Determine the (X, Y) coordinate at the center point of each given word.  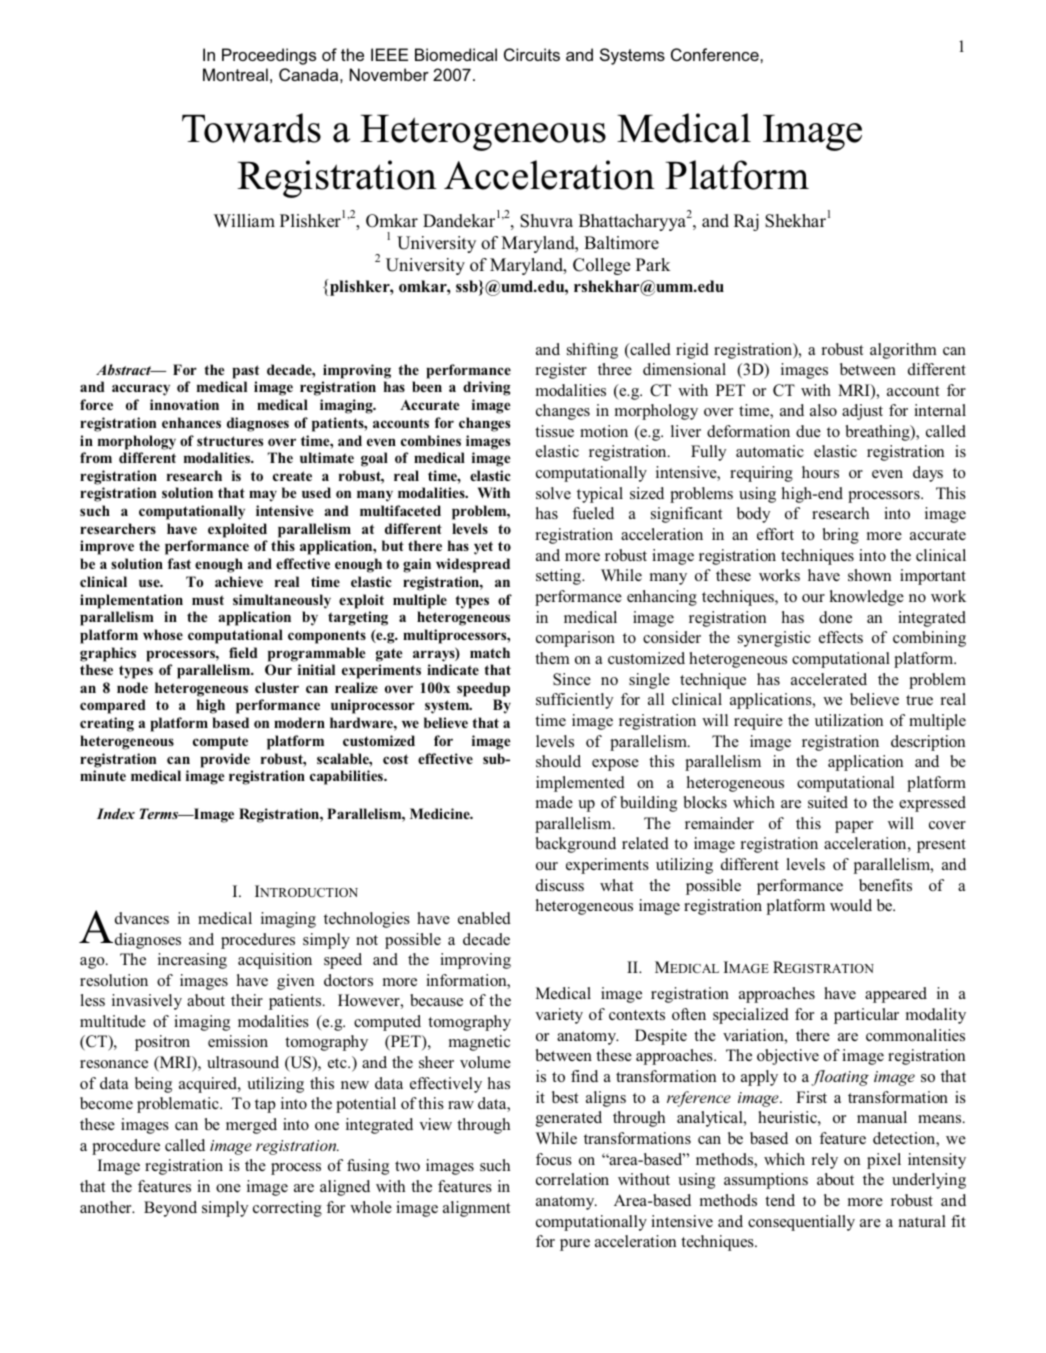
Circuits (532, 54)
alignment (476, 1209)
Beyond (170, 1209)
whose (163, 634)
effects (841, 637)
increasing (192, 961)
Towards (251, 128)
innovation (184, 404)
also (823, 410)
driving (486, 388)
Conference (716, 54)
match (490, 652)
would (851, 905)
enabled (484, 918)
